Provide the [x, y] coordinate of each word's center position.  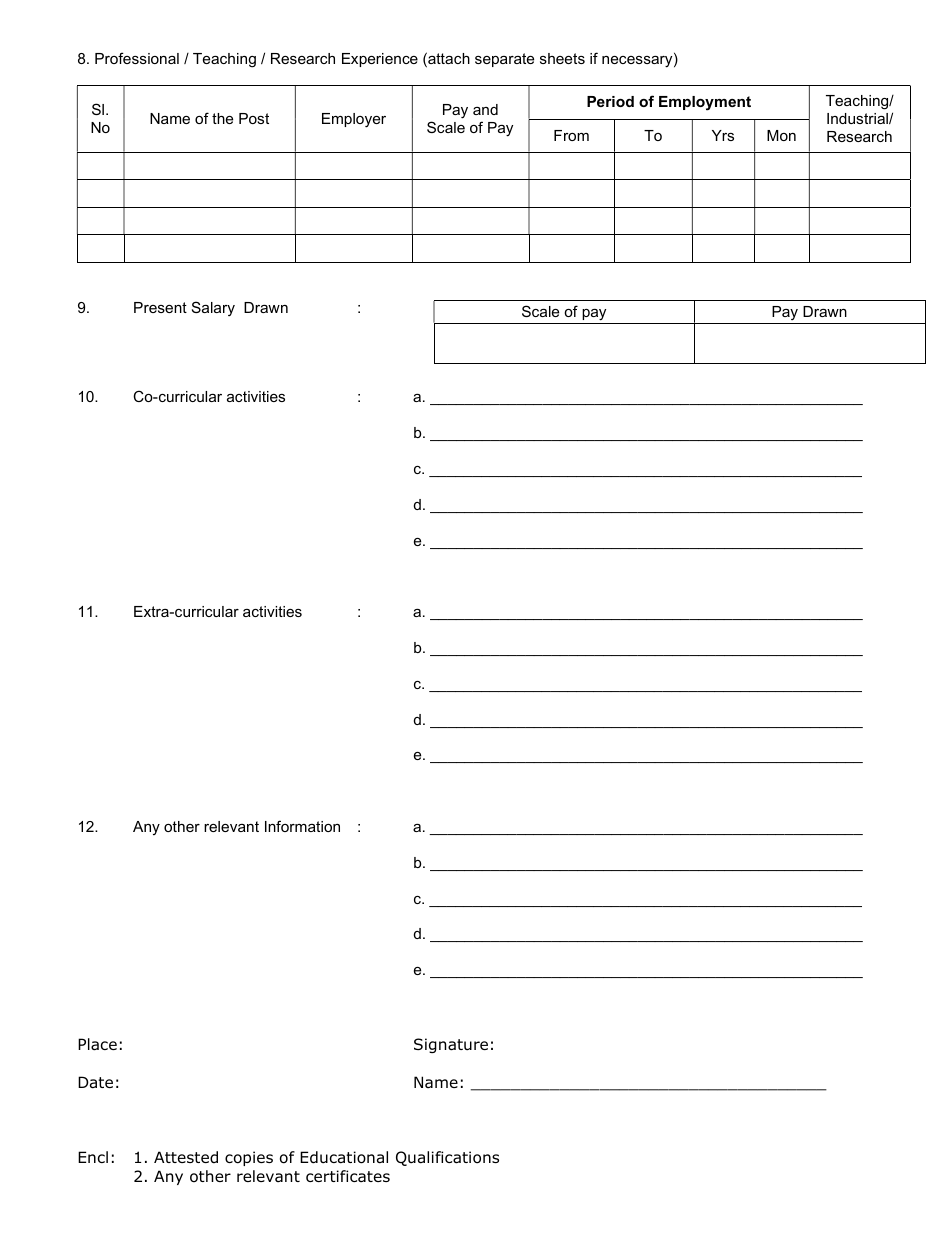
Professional [137, 58]
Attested [186, 1157]
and [485, 109]
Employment [705, 103]
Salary [213, 308]
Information [302, 826]
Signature [451, 1045]
